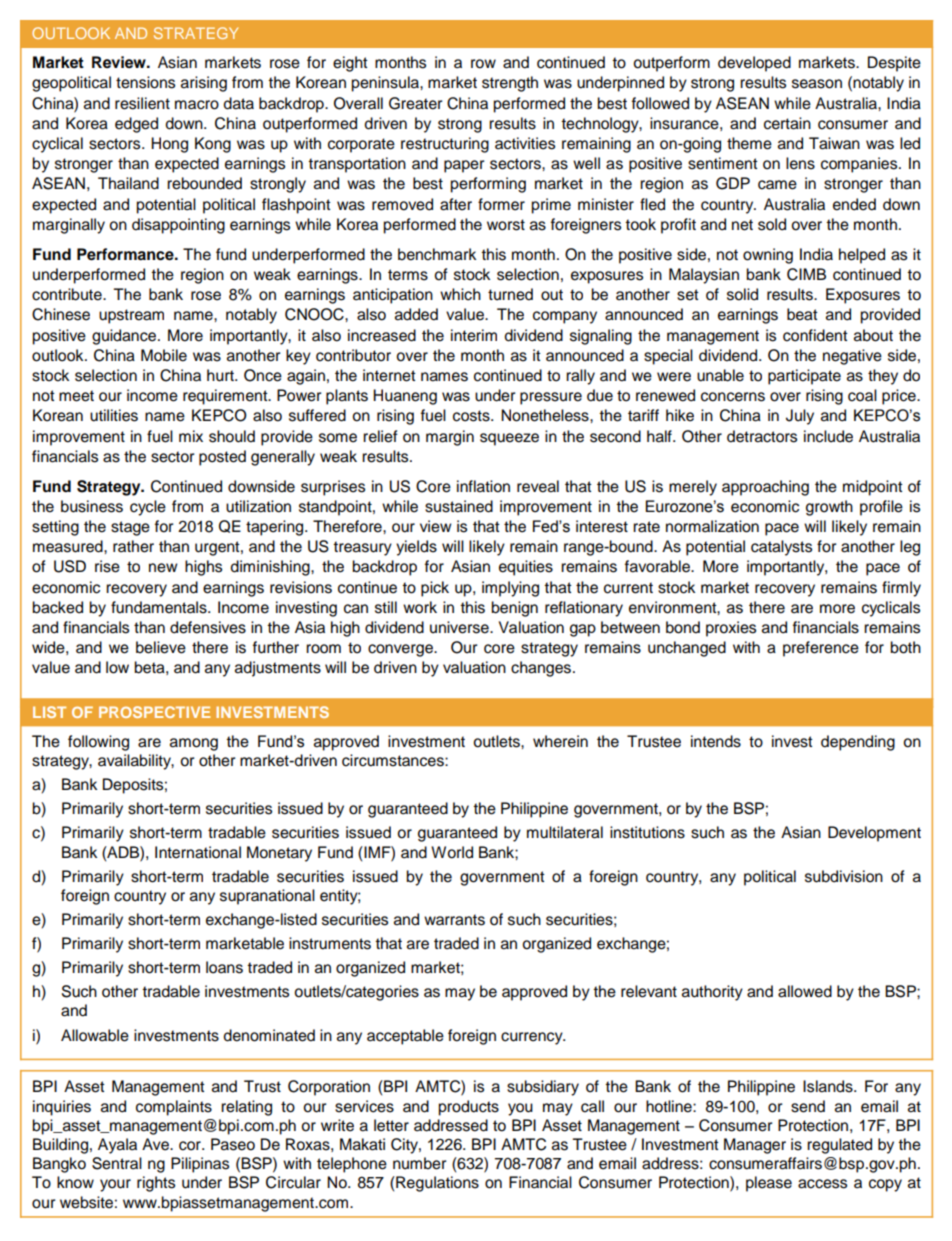  Describe the element at coordinates (142, 103) in the image. I see `resilient` at that location.
